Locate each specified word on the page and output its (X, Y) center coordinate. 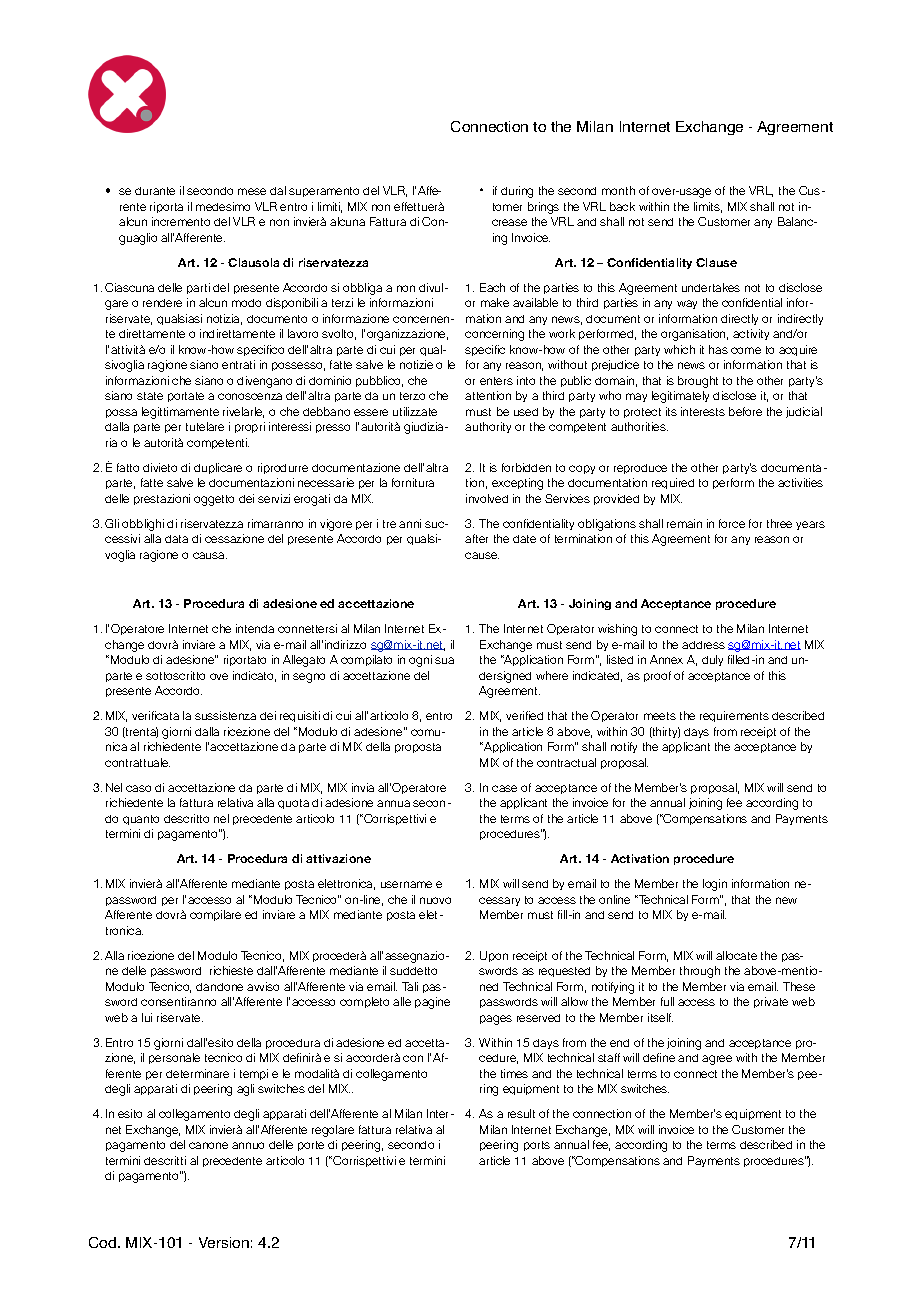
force (732, 523)
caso (138, 788)
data (176, 539)
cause (482, 555)
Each (492, 287)
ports (537, 1146)
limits (708, 207)
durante (155, 191)
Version (224, 1242)
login (715, 885)
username (406, 884)
